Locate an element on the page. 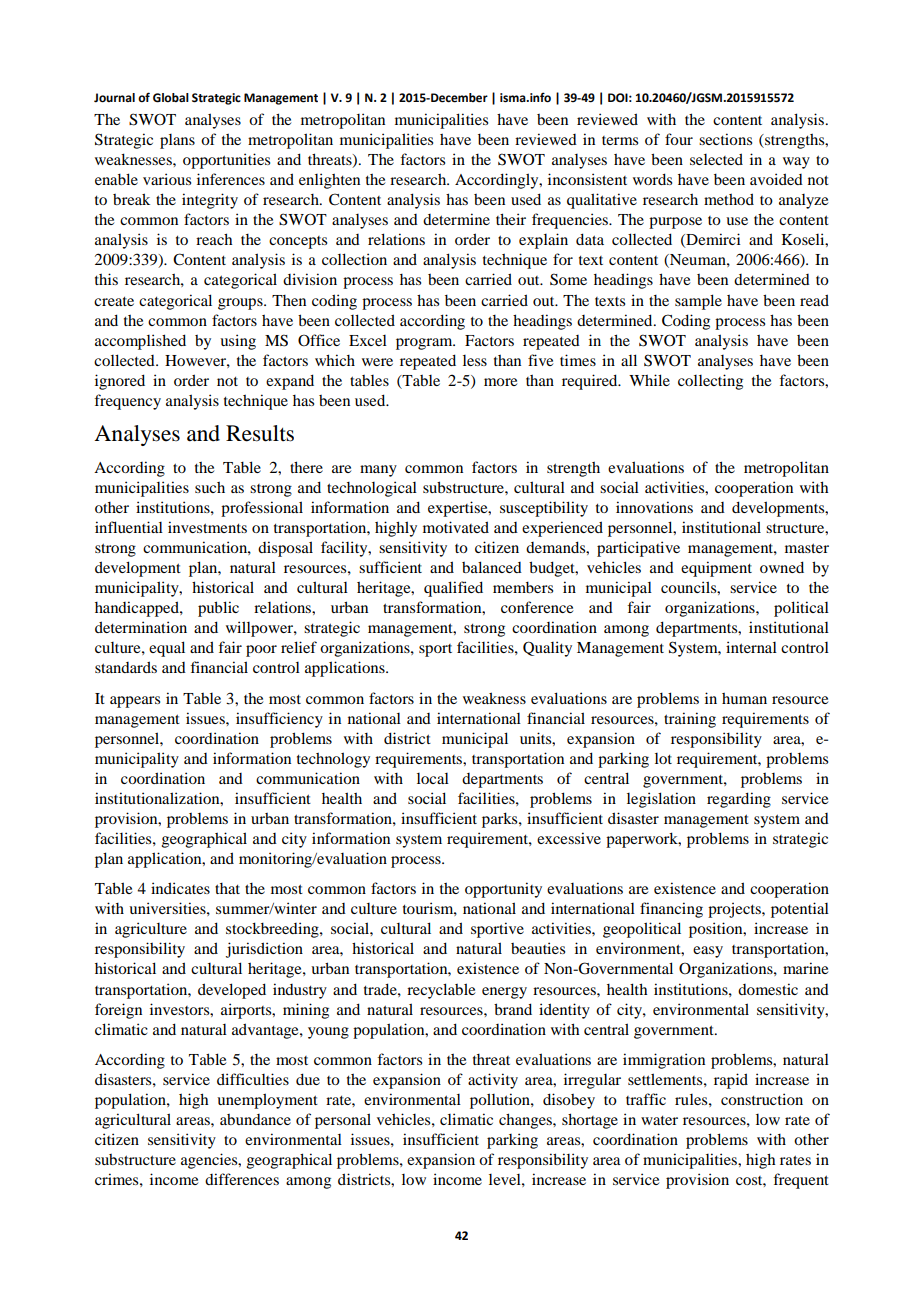 Image resolution: width=924 pixels, height=1304 pixels. sections is located at coordinates (725, 139).
